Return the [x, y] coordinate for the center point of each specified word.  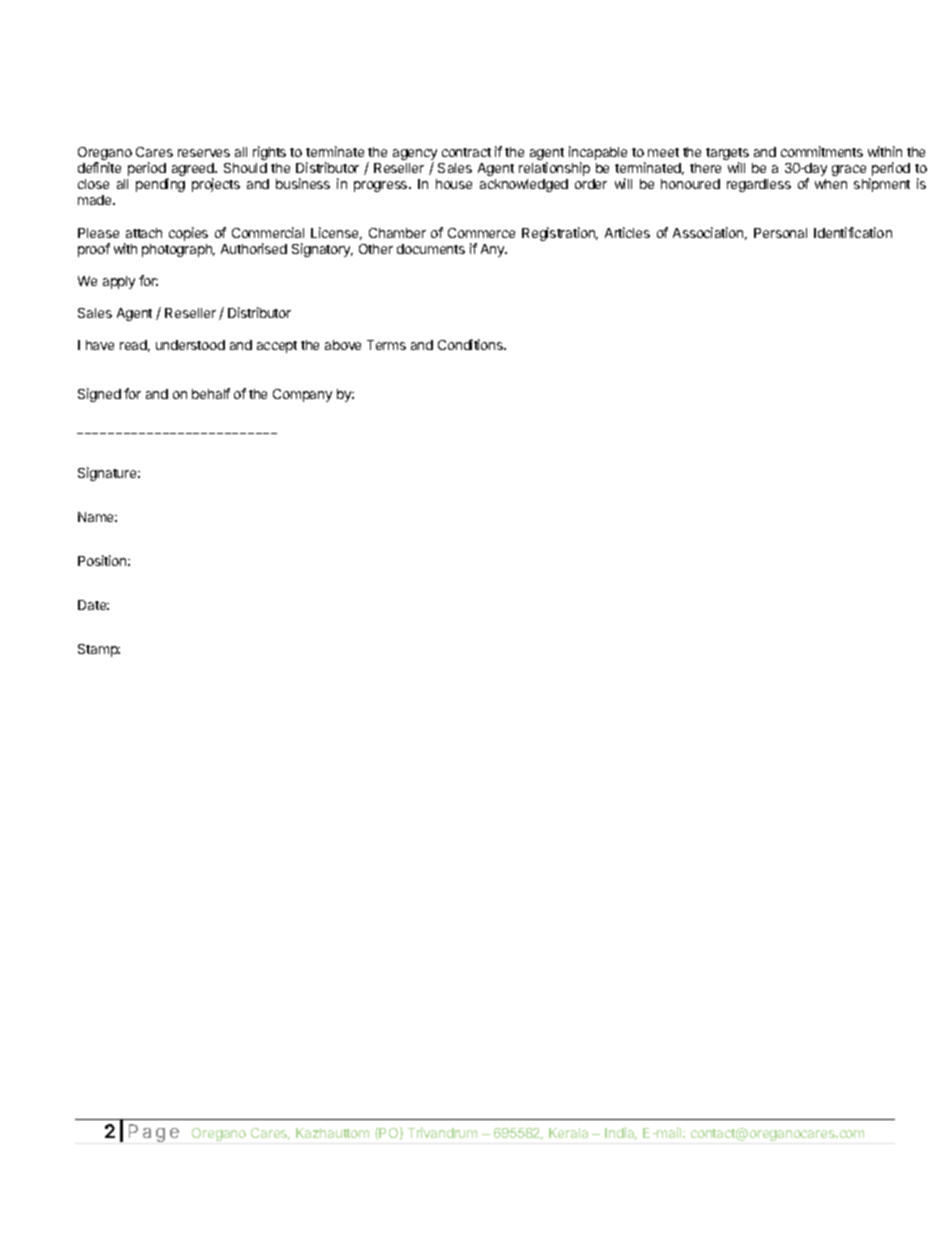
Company [302, 395]
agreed [194, 171]
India [621, 1133]
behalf [211, 393]
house [454, 184]
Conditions [471, 344]
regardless [759, 185]
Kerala [568, 1133]
